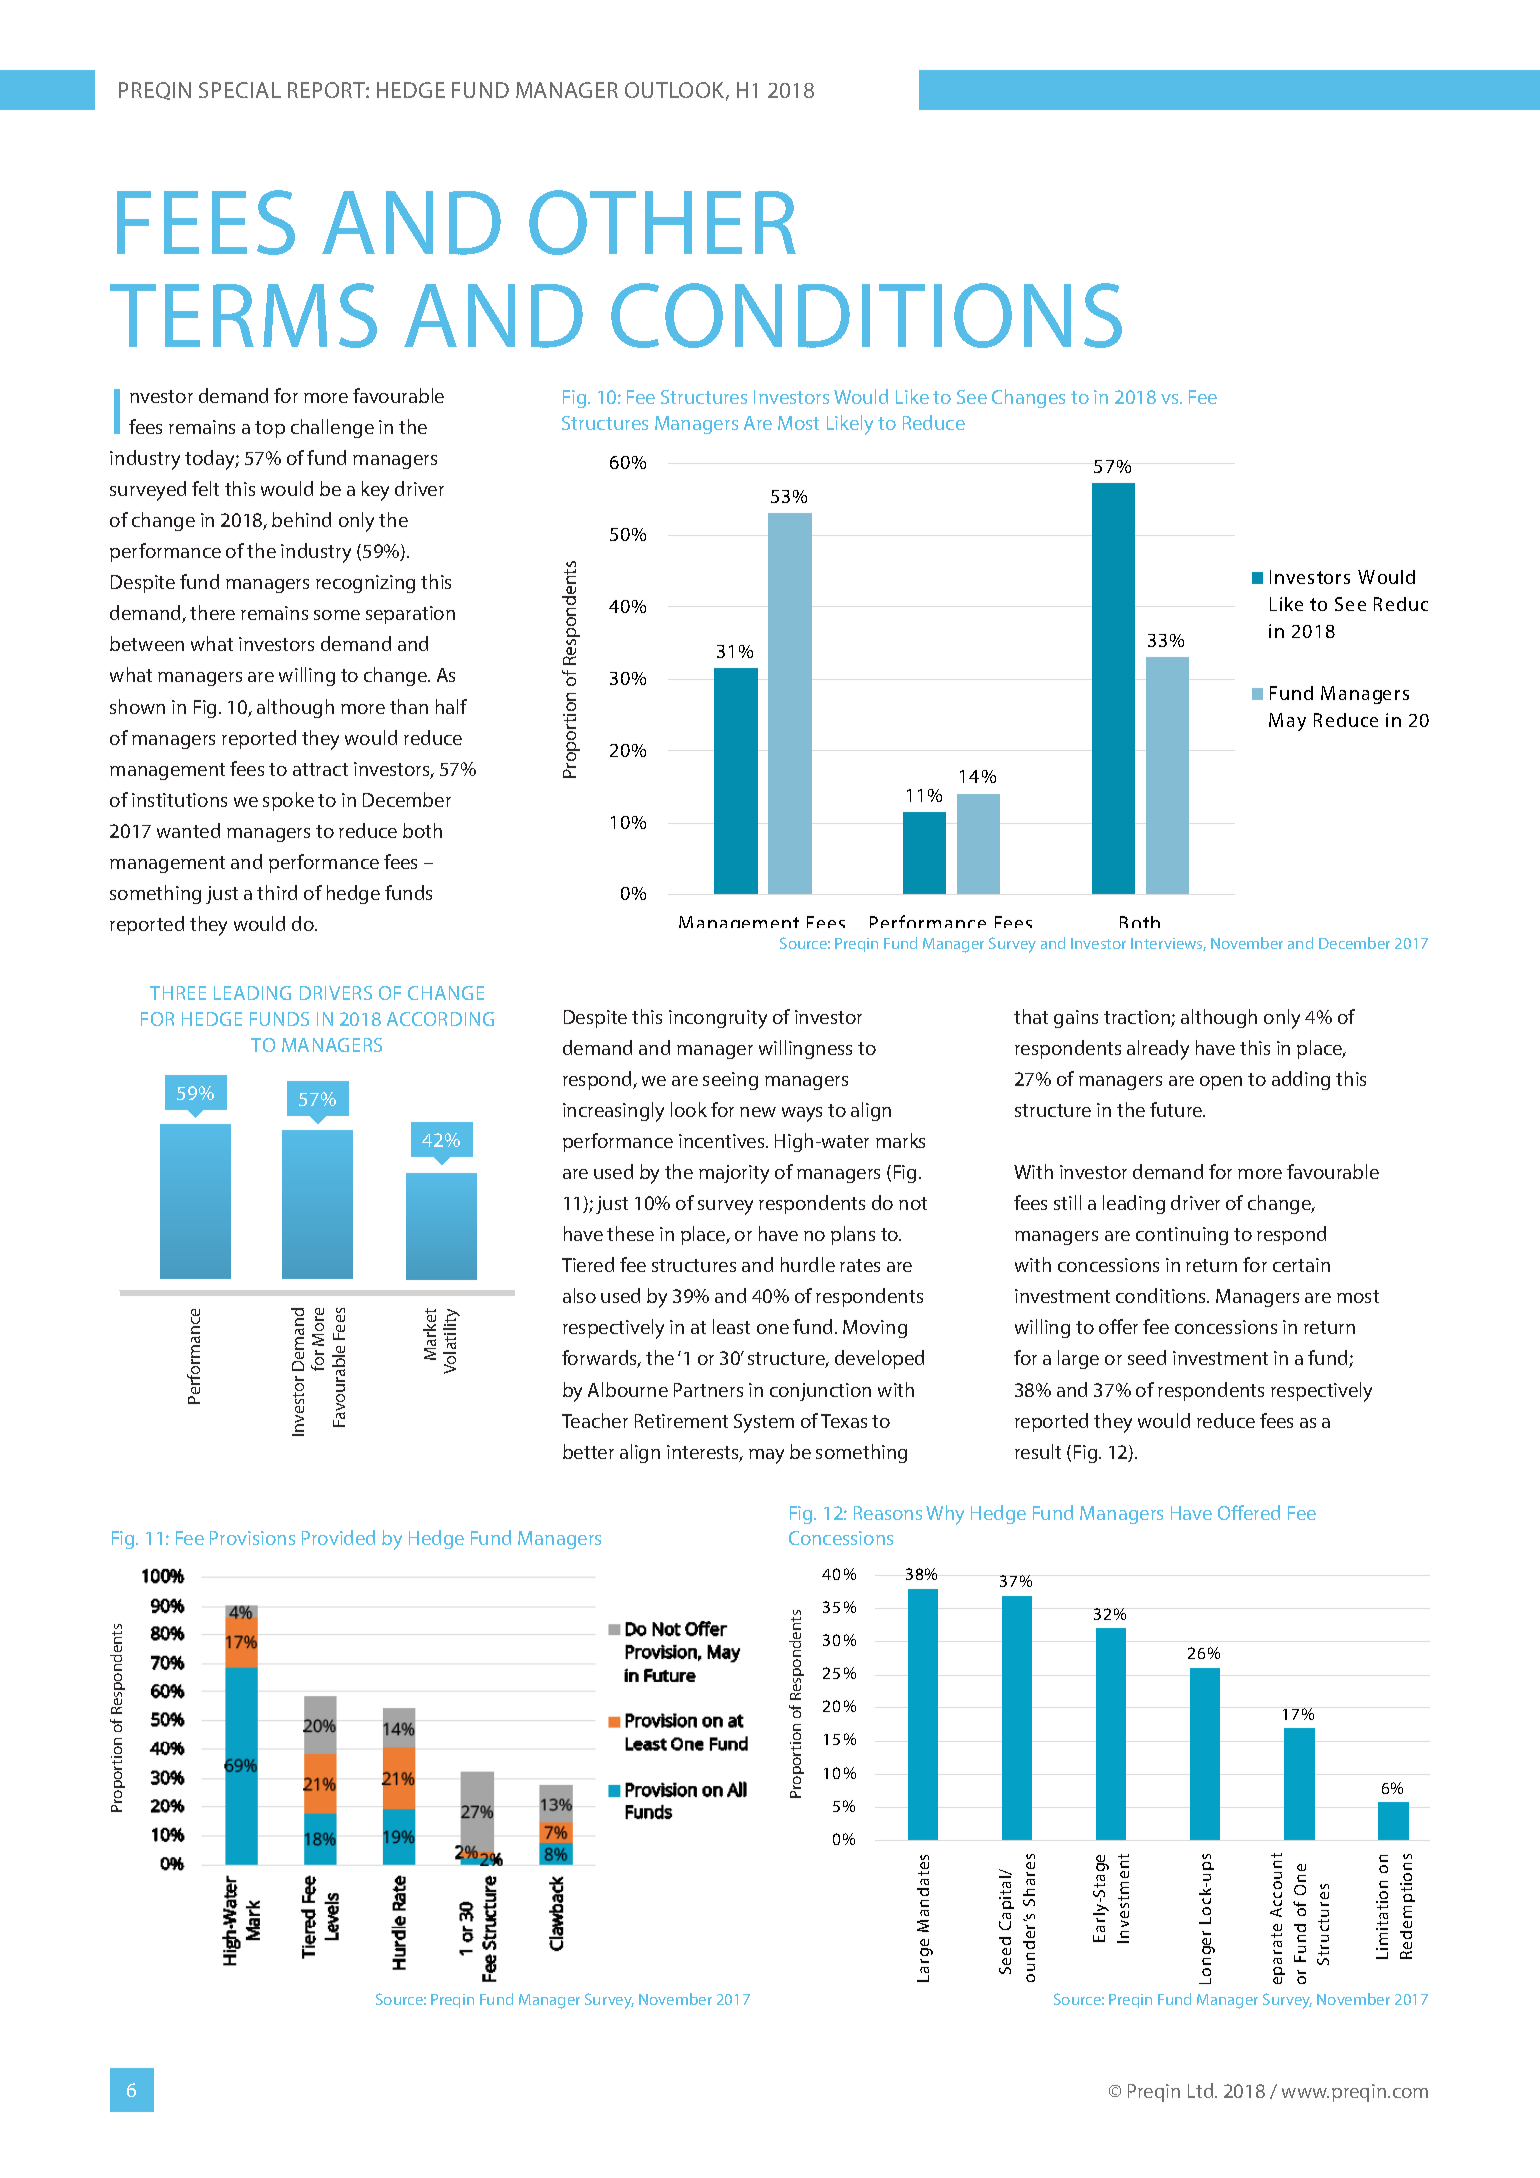  I want to click on seeing, so click(730, 1081).
